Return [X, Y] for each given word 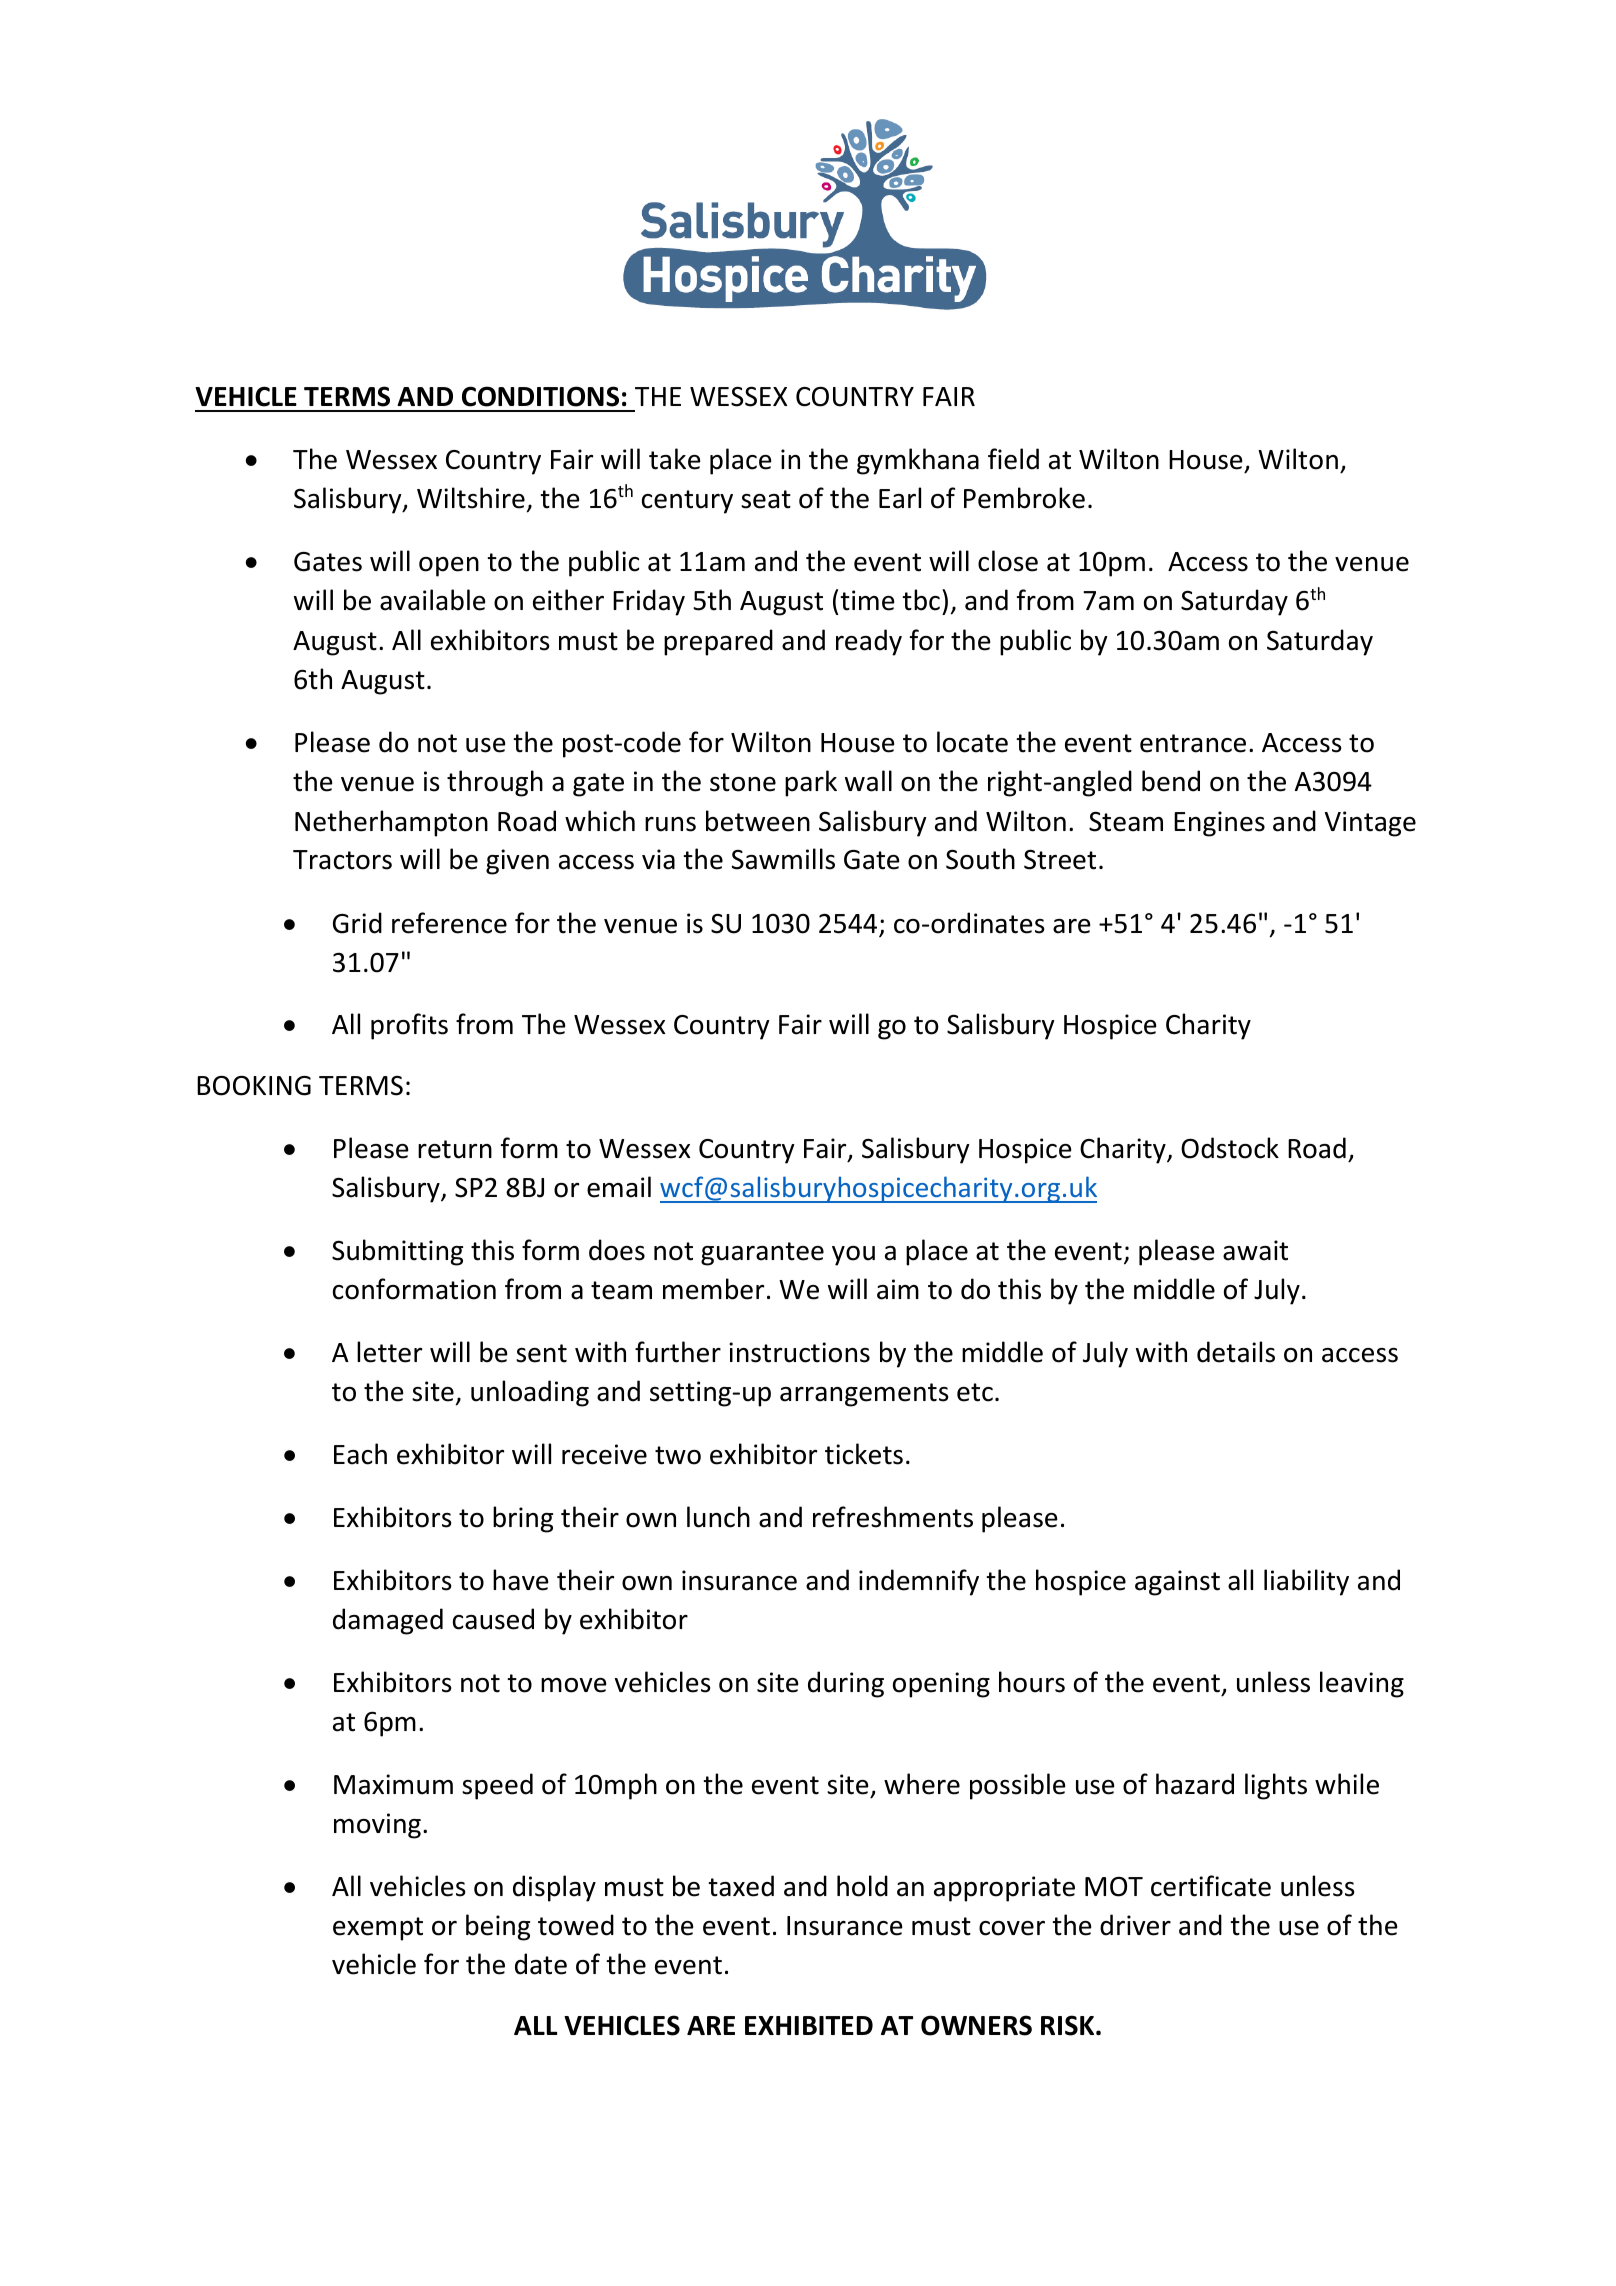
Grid [357, 923]
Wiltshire [471, 498]
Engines [1219, 824]
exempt [378, 1929]
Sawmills [783, 859]
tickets [864, 1454]
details [1236, 1352]
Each [360, 1454]
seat [766, 499]
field [1013, 459]
